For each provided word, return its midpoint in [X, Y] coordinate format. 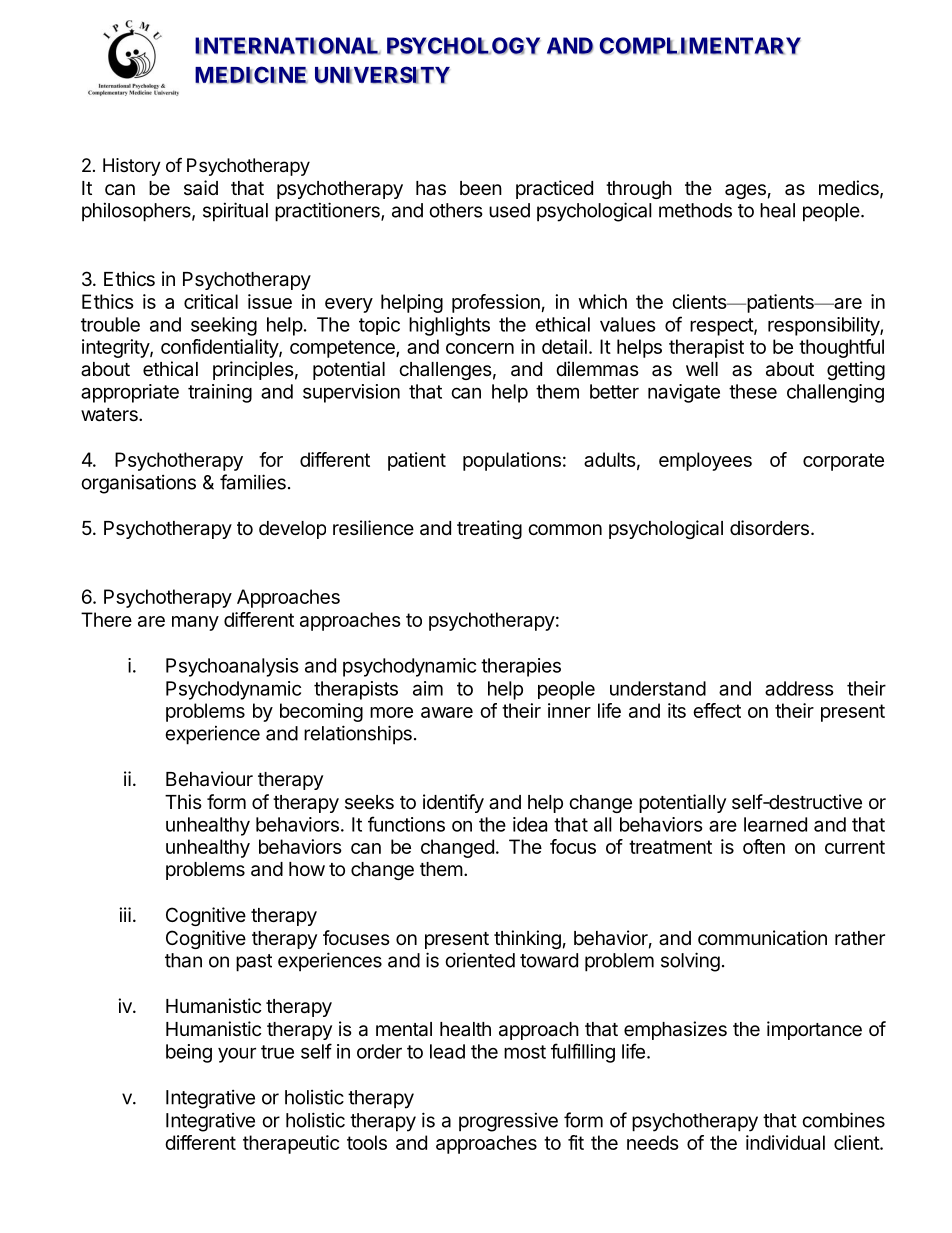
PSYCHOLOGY [463, 46]
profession [496, 303]
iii [125, 914]
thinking [527, 939]
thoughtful [841, 348]
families [253, 482]
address [799, 688]
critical [211, 301]
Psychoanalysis [232, 667]
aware [447, 712]
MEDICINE [251, 75]
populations [512, 461]
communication [762, 938]
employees [705, 461]
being [189, 1053]
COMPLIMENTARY [700, 46]
